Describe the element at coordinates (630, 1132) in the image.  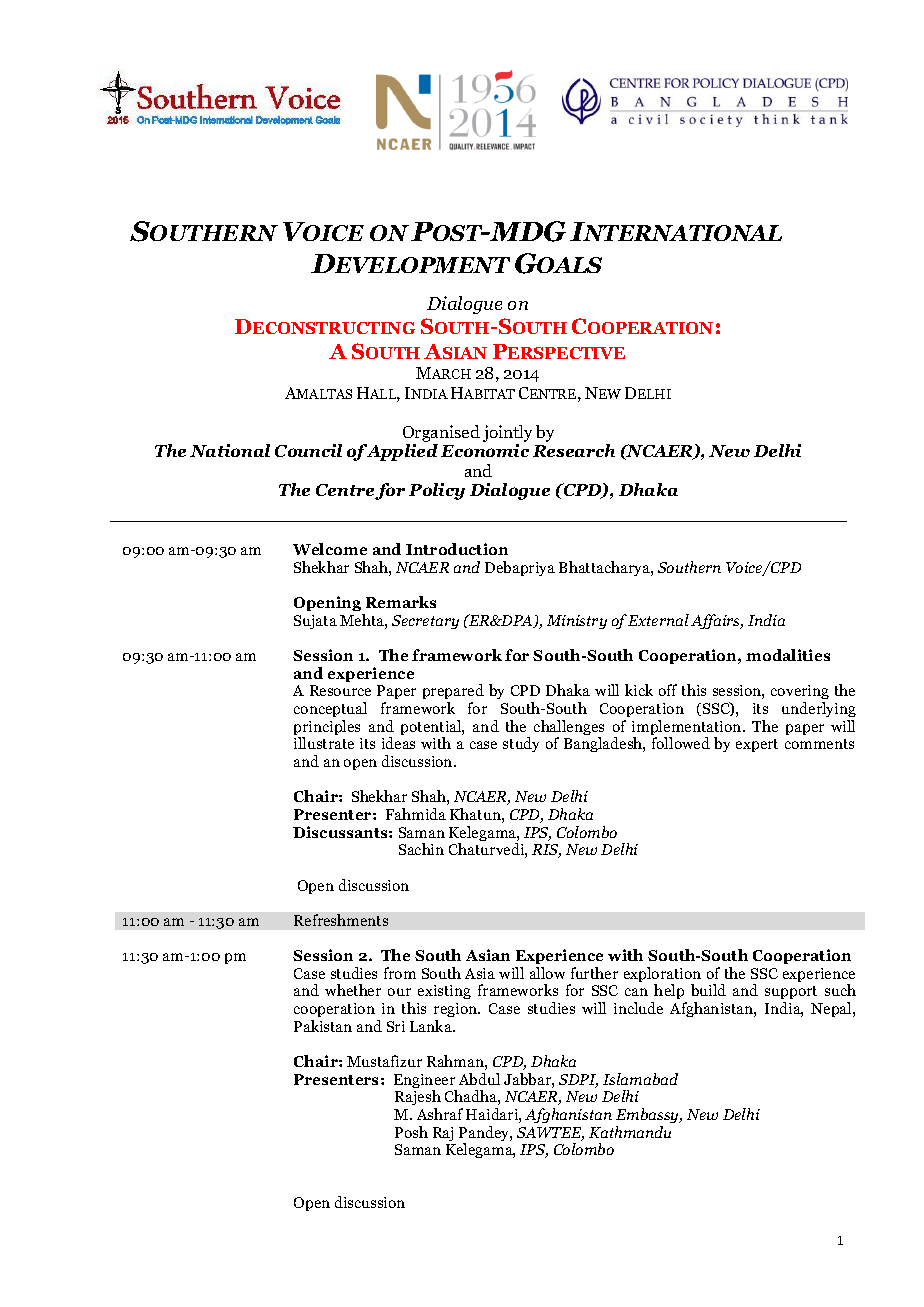
I see `Kathmandu` at that location.
